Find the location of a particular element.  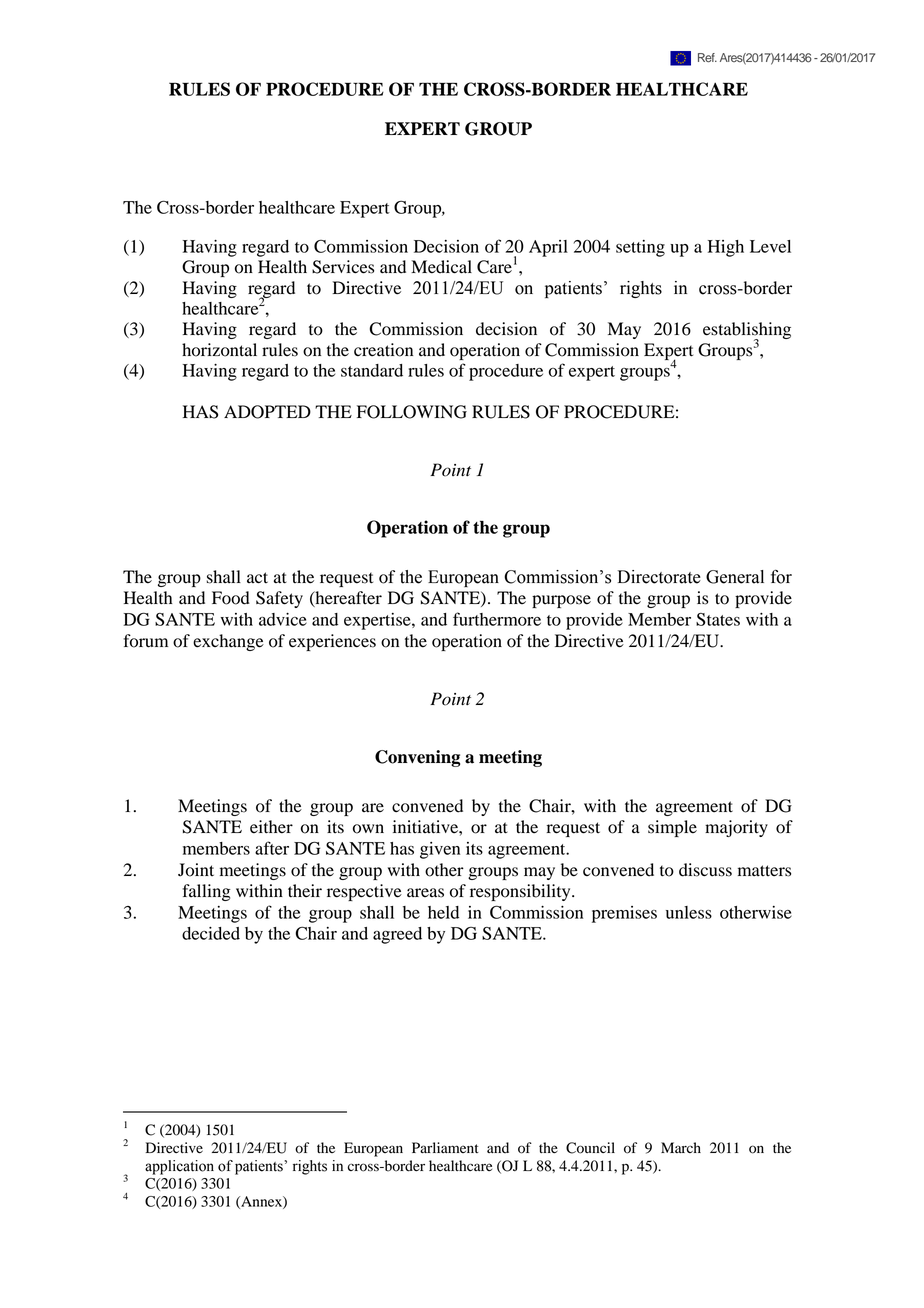

Ref is located at coordinates (707, 58).
